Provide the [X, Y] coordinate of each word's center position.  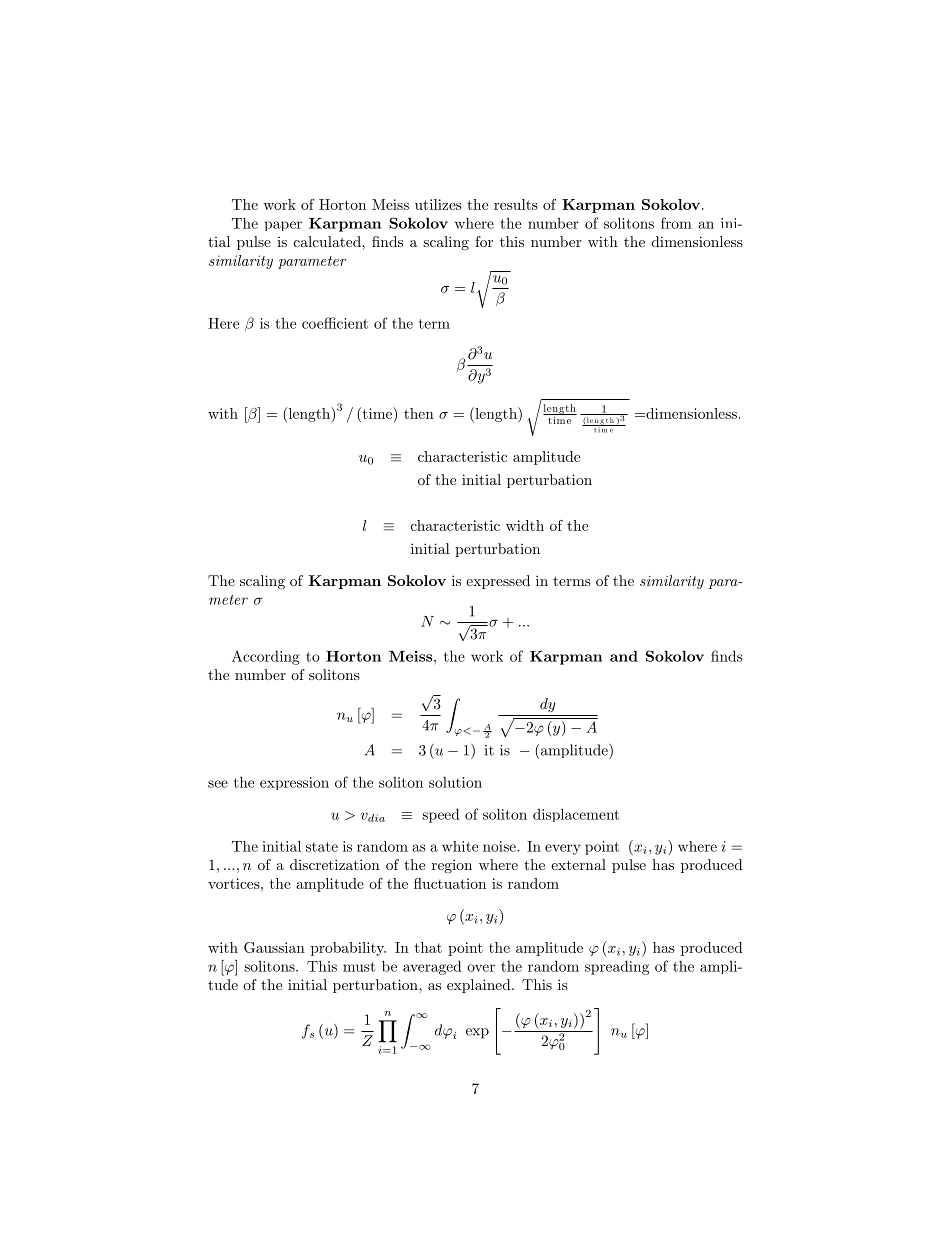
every [563, 849]
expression [294, 783]
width [525, 525]
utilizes [438, 204]
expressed [498, 582]
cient [351, 323]
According [266, 657]
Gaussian [274, 947]
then [419, 413]
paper [283, 226]
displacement [576, 815]
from [676, 223]
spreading [617, 967]
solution [455, 782]
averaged [432, 967]
